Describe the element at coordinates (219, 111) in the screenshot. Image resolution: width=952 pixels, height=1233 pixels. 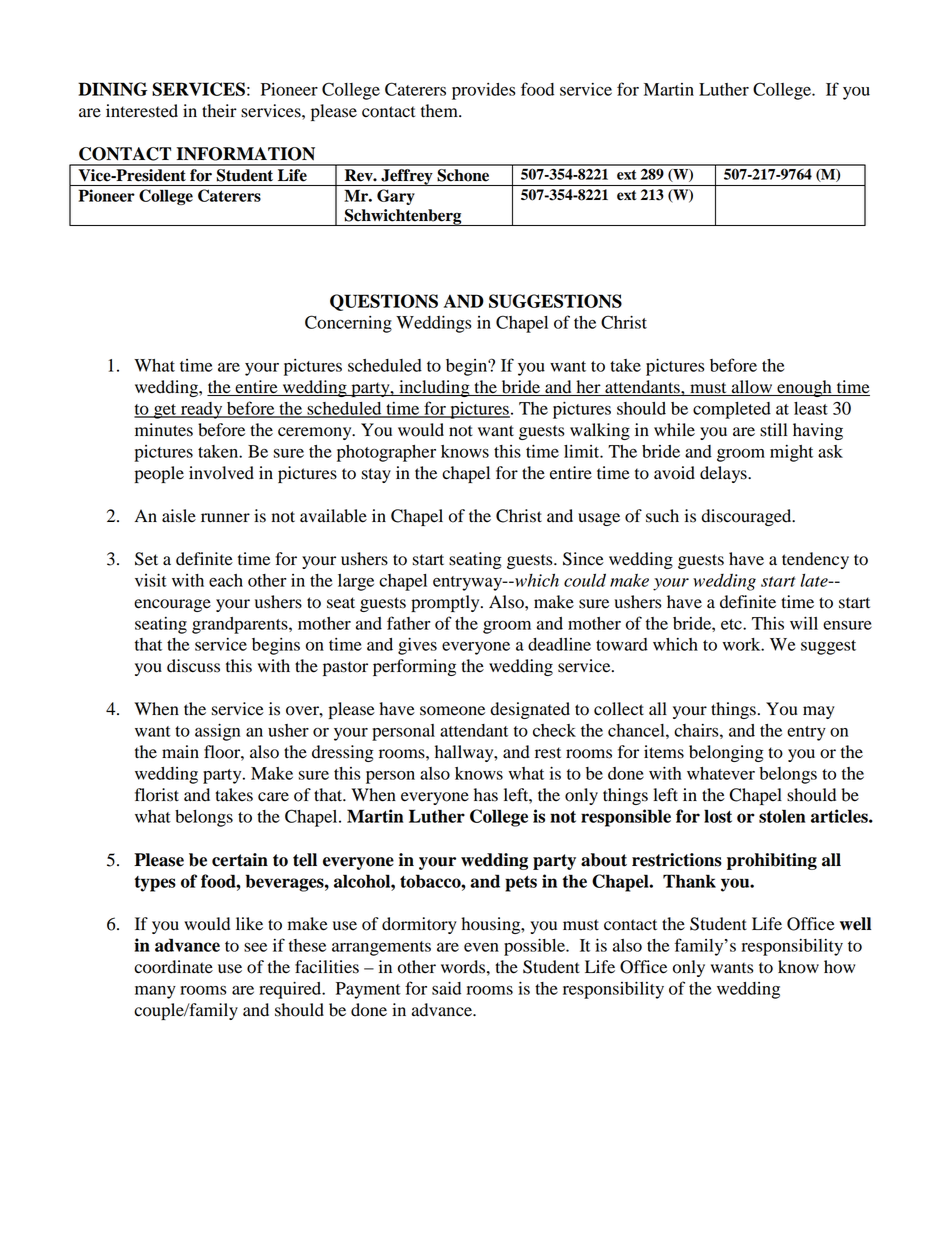
I see `their` at that location.
